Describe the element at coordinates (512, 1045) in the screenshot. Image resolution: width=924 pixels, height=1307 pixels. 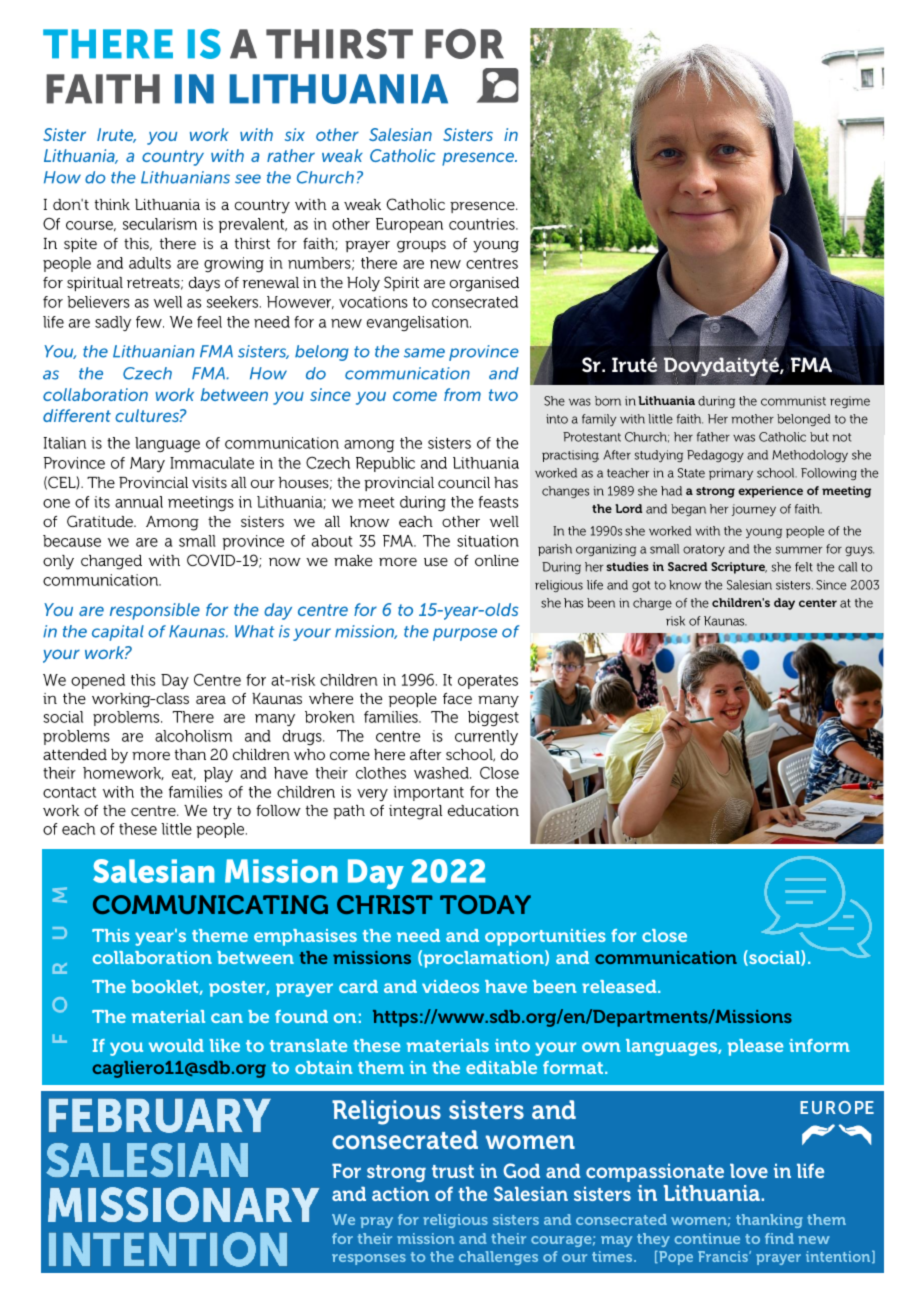
I see `into` at that location.
